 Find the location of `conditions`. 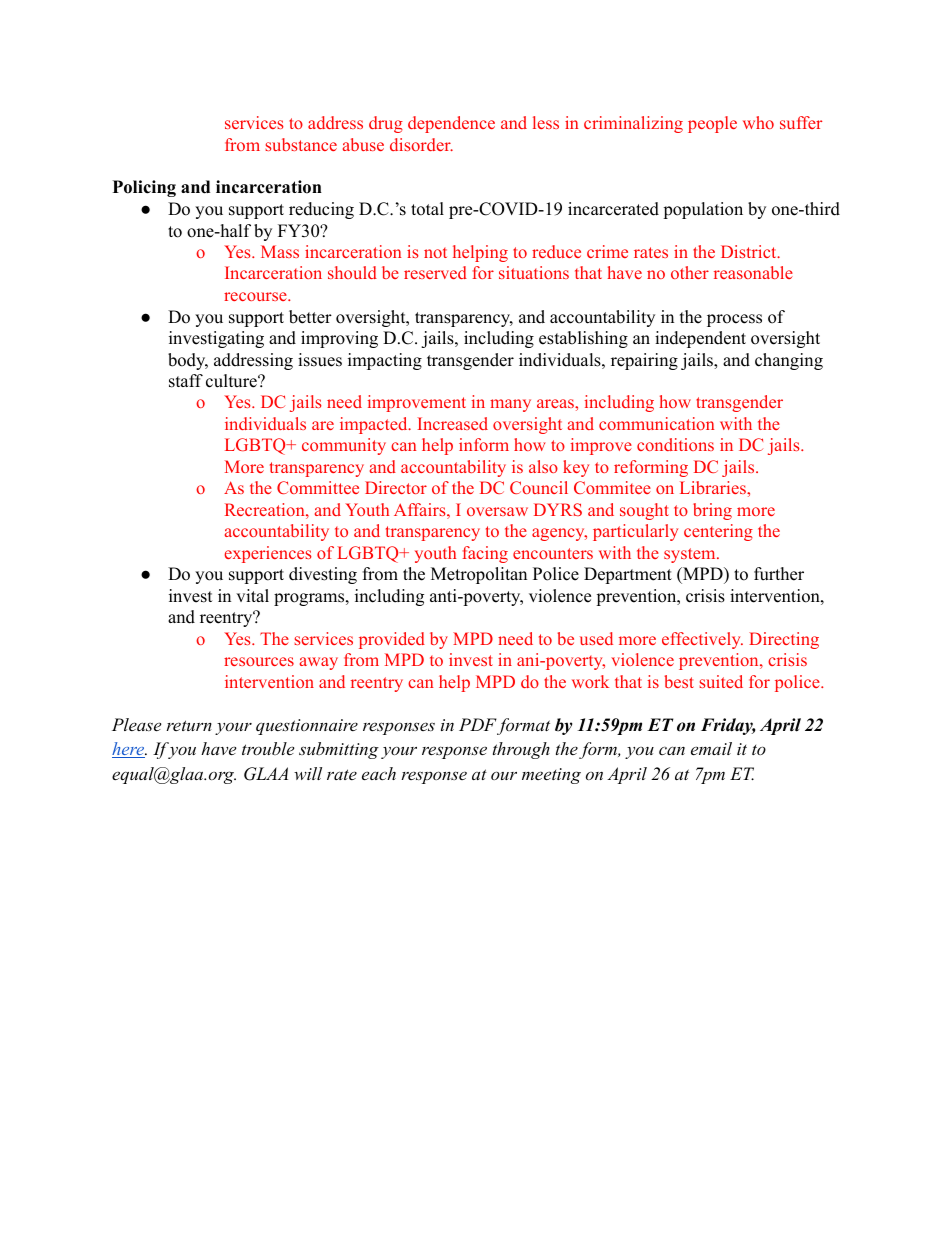

conditions is located at coordinates (675, 444).
